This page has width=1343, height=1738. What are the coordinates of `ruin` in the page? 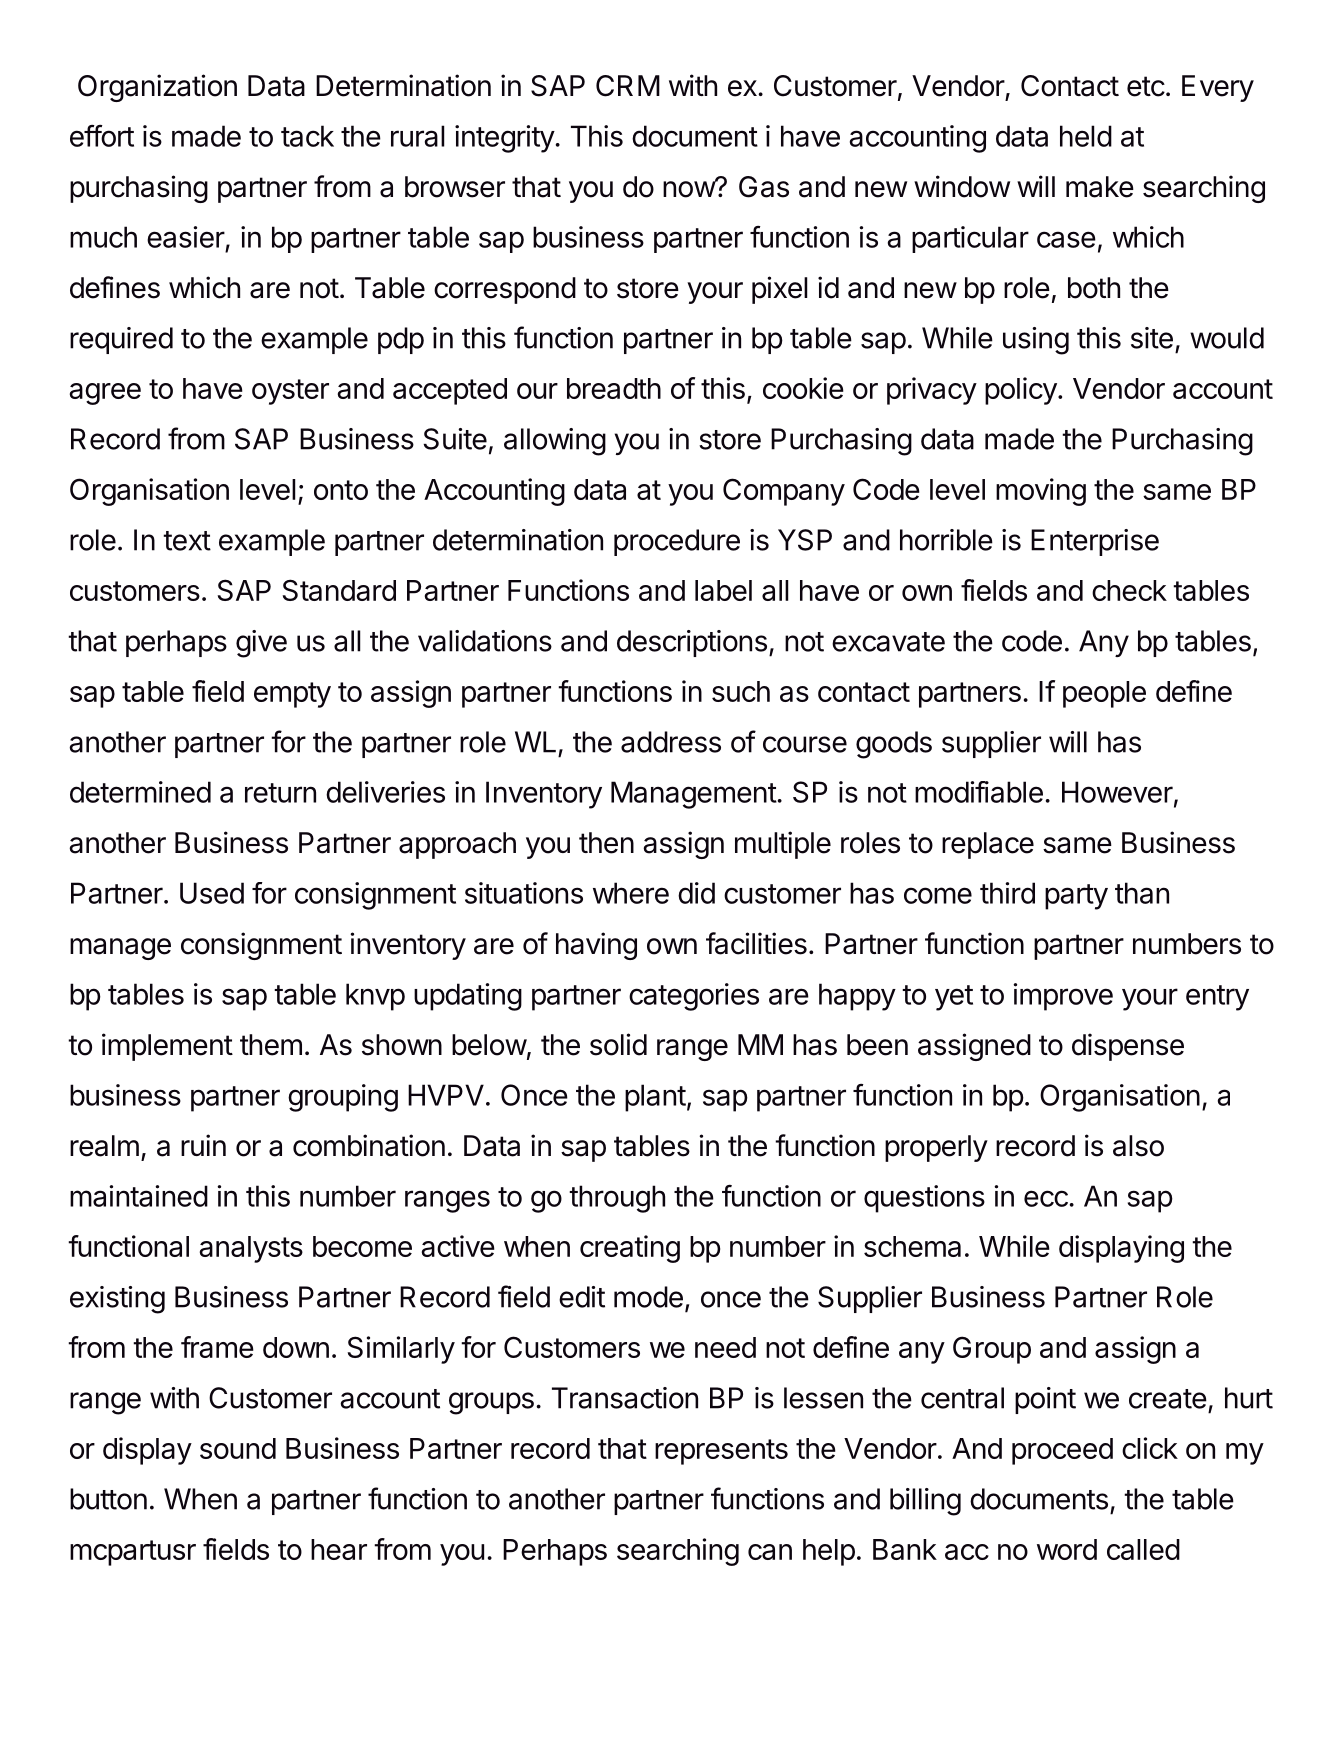 It's located at (203, 1145).
